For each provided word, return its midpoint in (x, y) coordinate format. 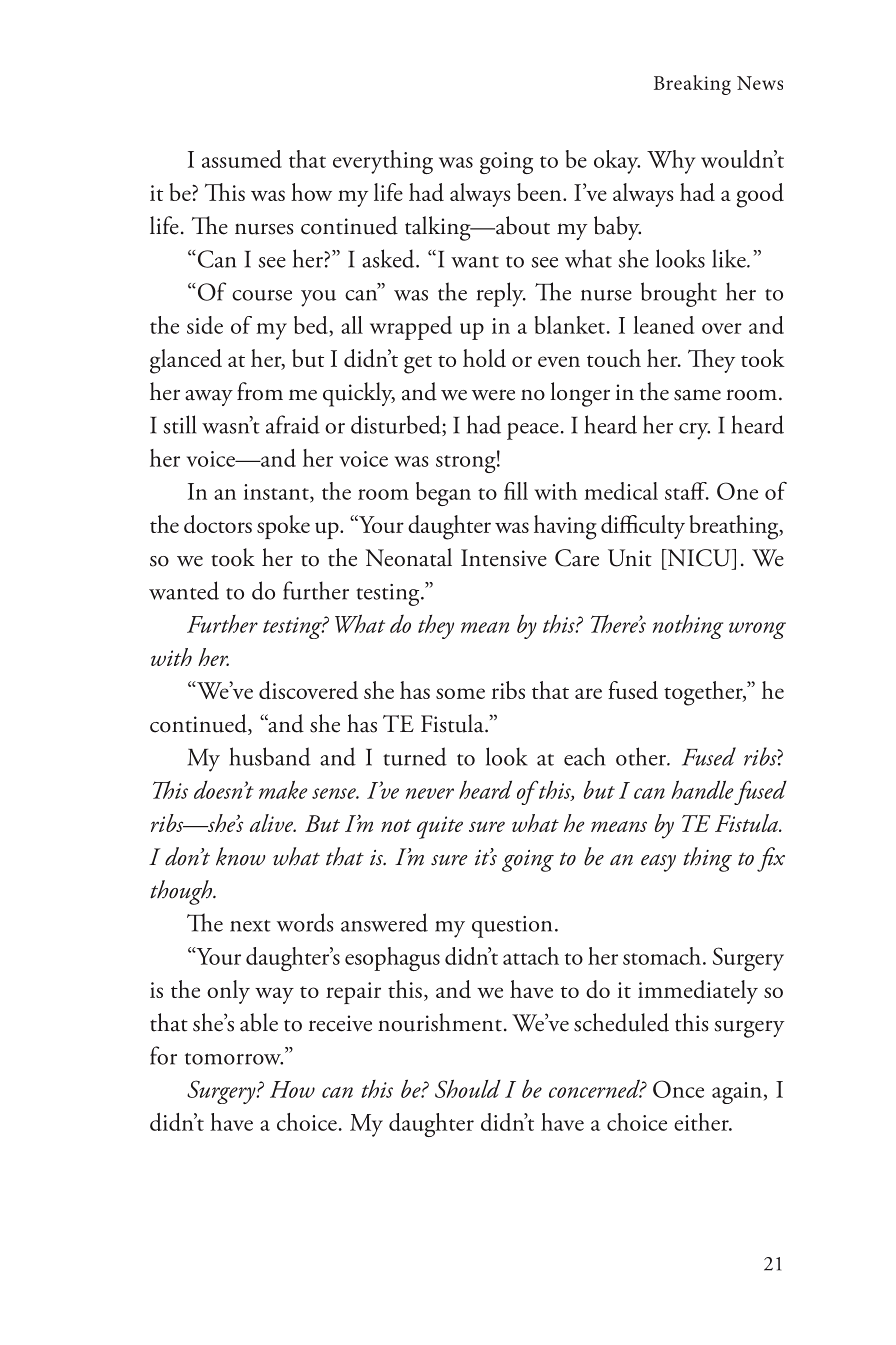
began (443, 494)
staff (687, 491)
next (250, 926)
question (512, 927)
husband (270, 756)
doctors (218, 524)
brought (679, 294)
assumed (242, 159)
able (259, 1022)
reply (501, 294)
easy (658, 863)
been (540, 192)
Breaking (692, 85)
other (642, 756)
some (460, 693)
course (262, 295)
